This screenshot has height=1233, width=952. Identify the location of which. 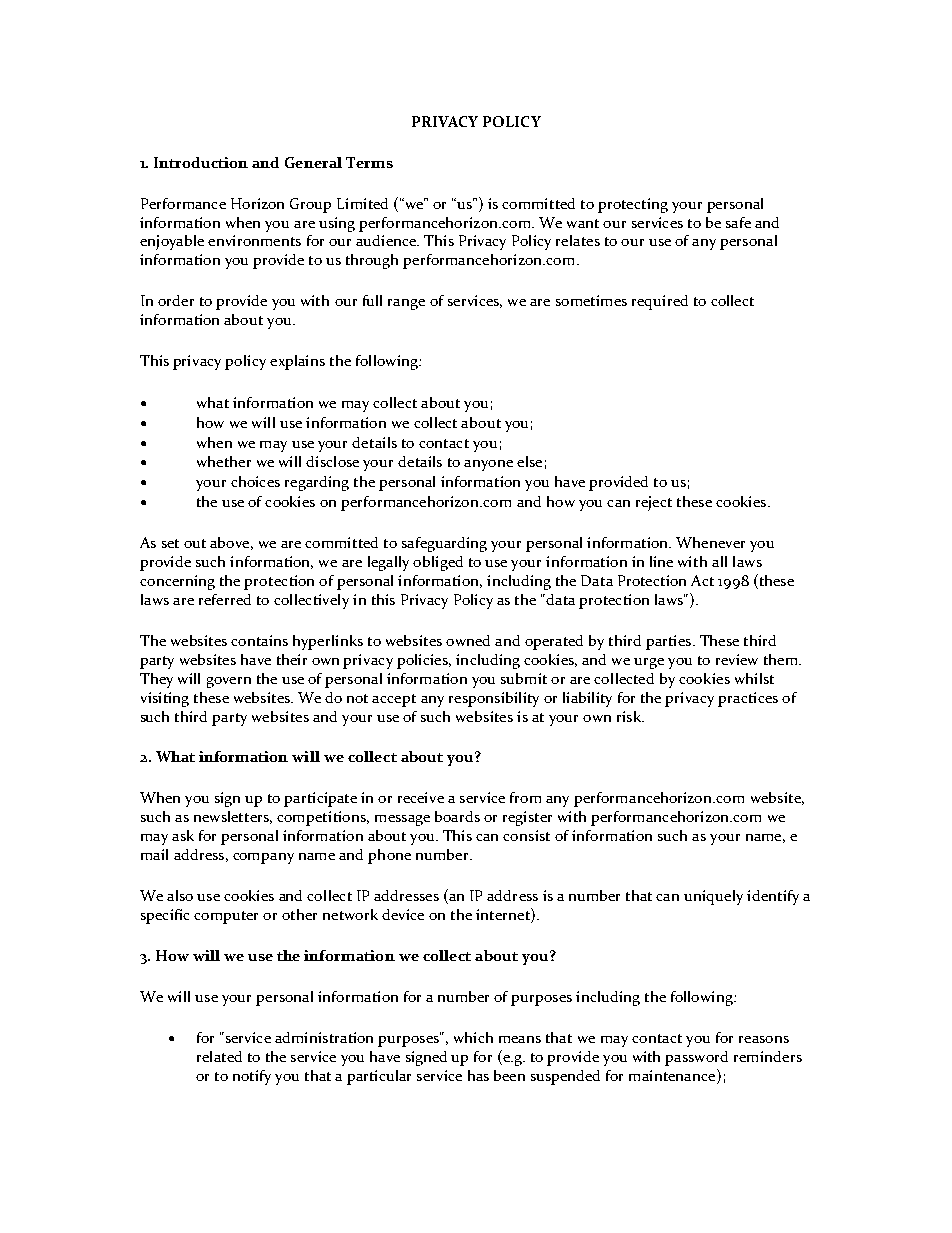
(473, 1037).
